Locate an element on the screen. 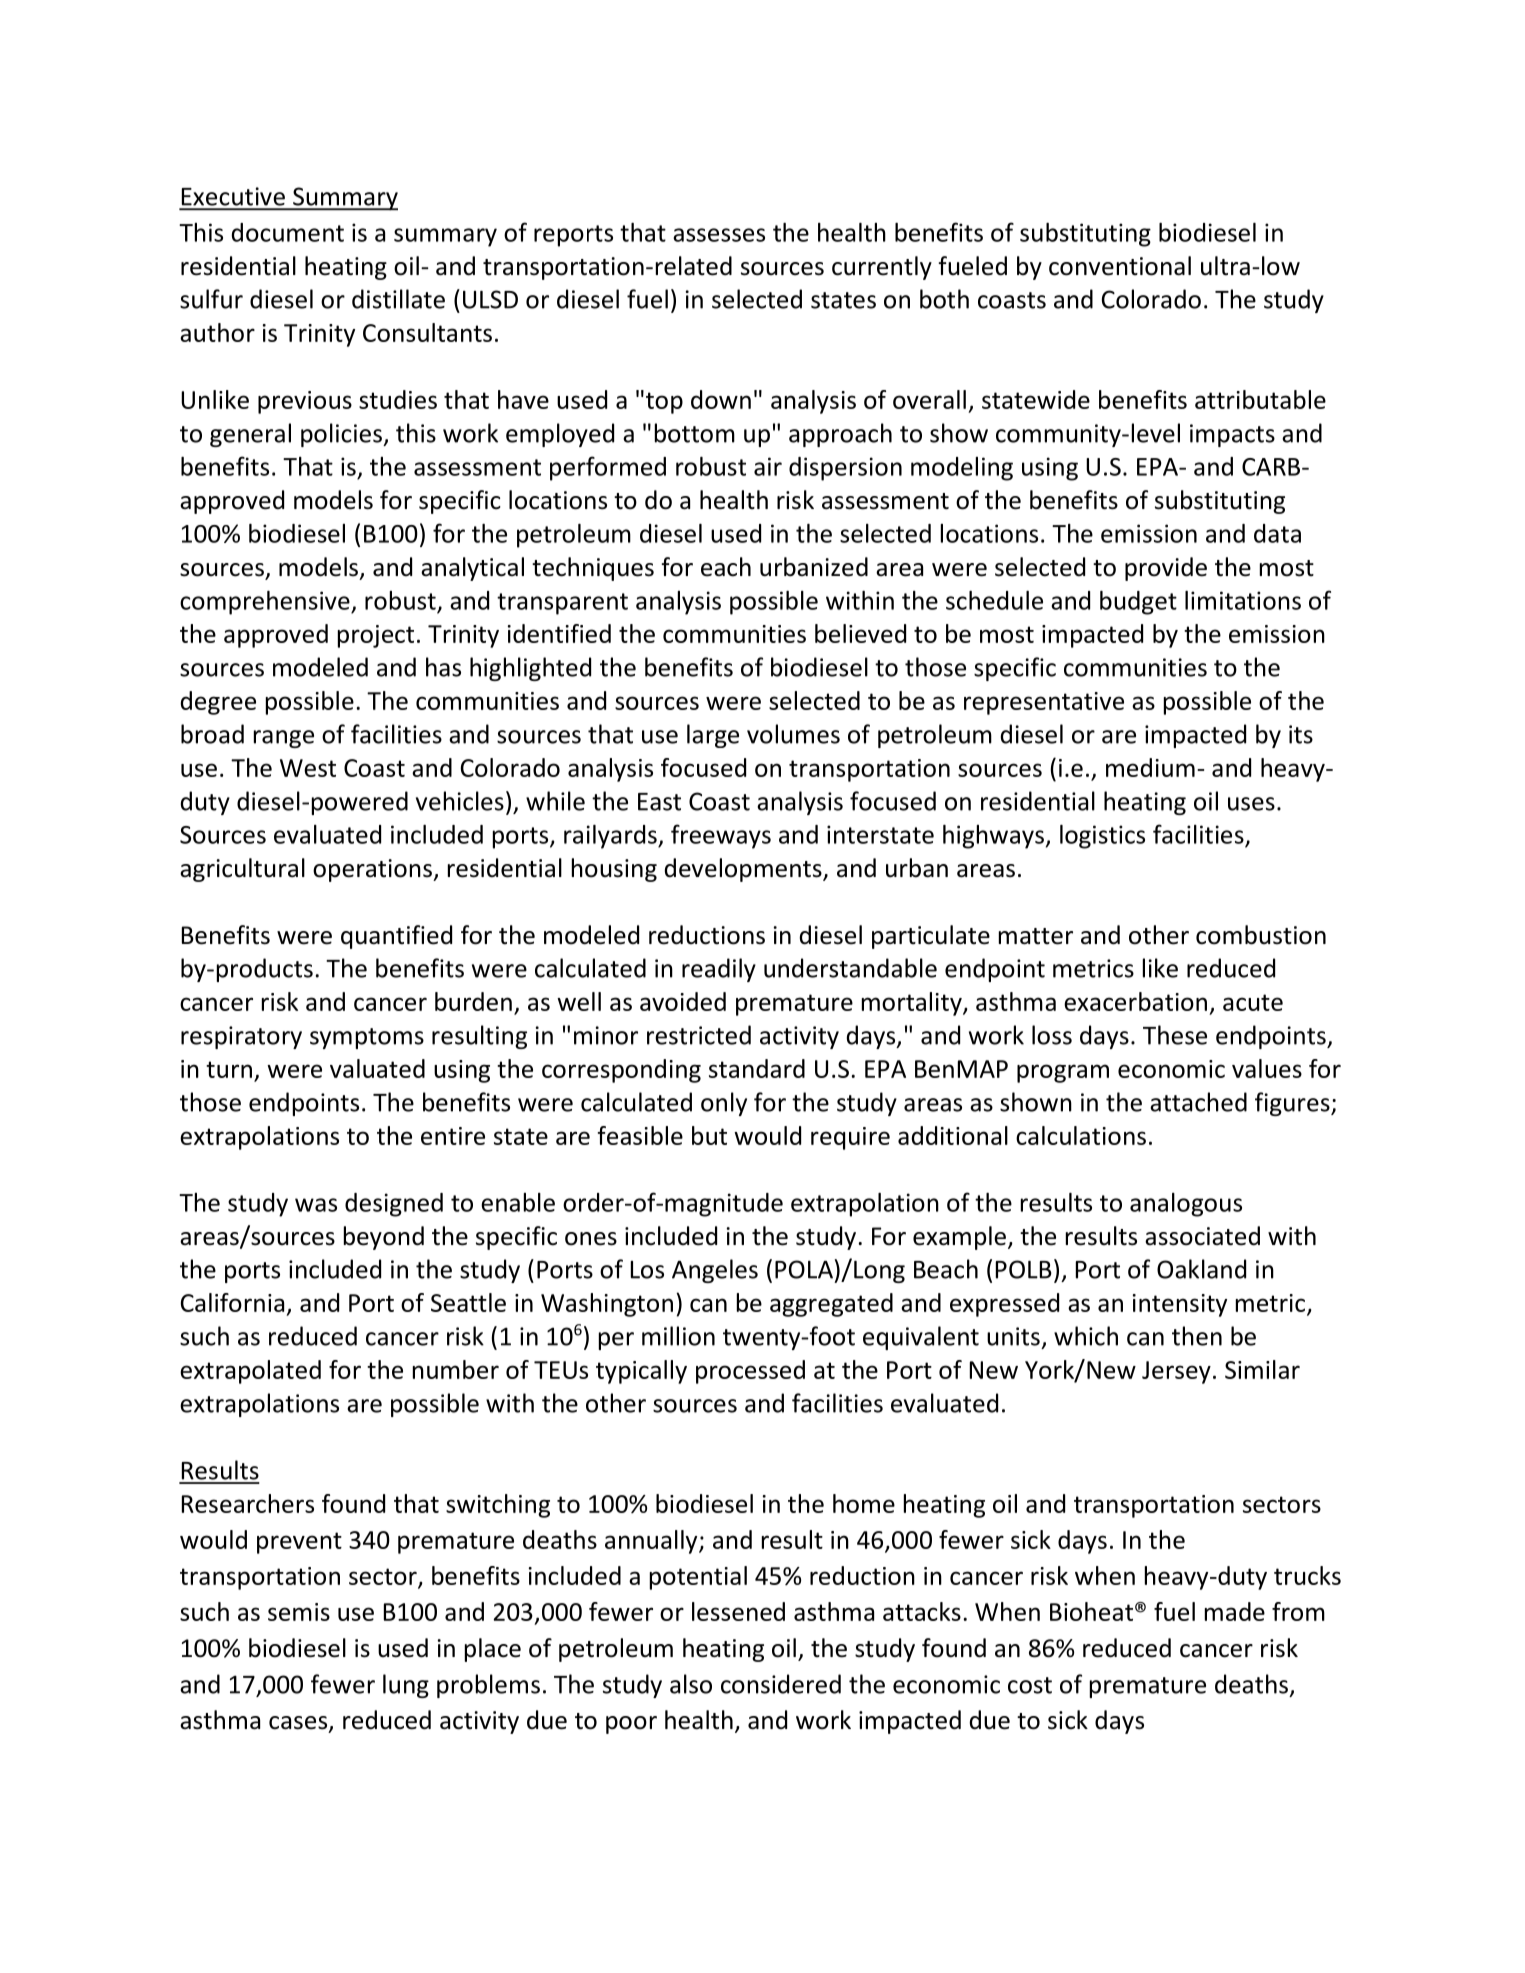 The width and height of the screenshot is (1525, 1973). freeways is located at coordinates (721, 836).
